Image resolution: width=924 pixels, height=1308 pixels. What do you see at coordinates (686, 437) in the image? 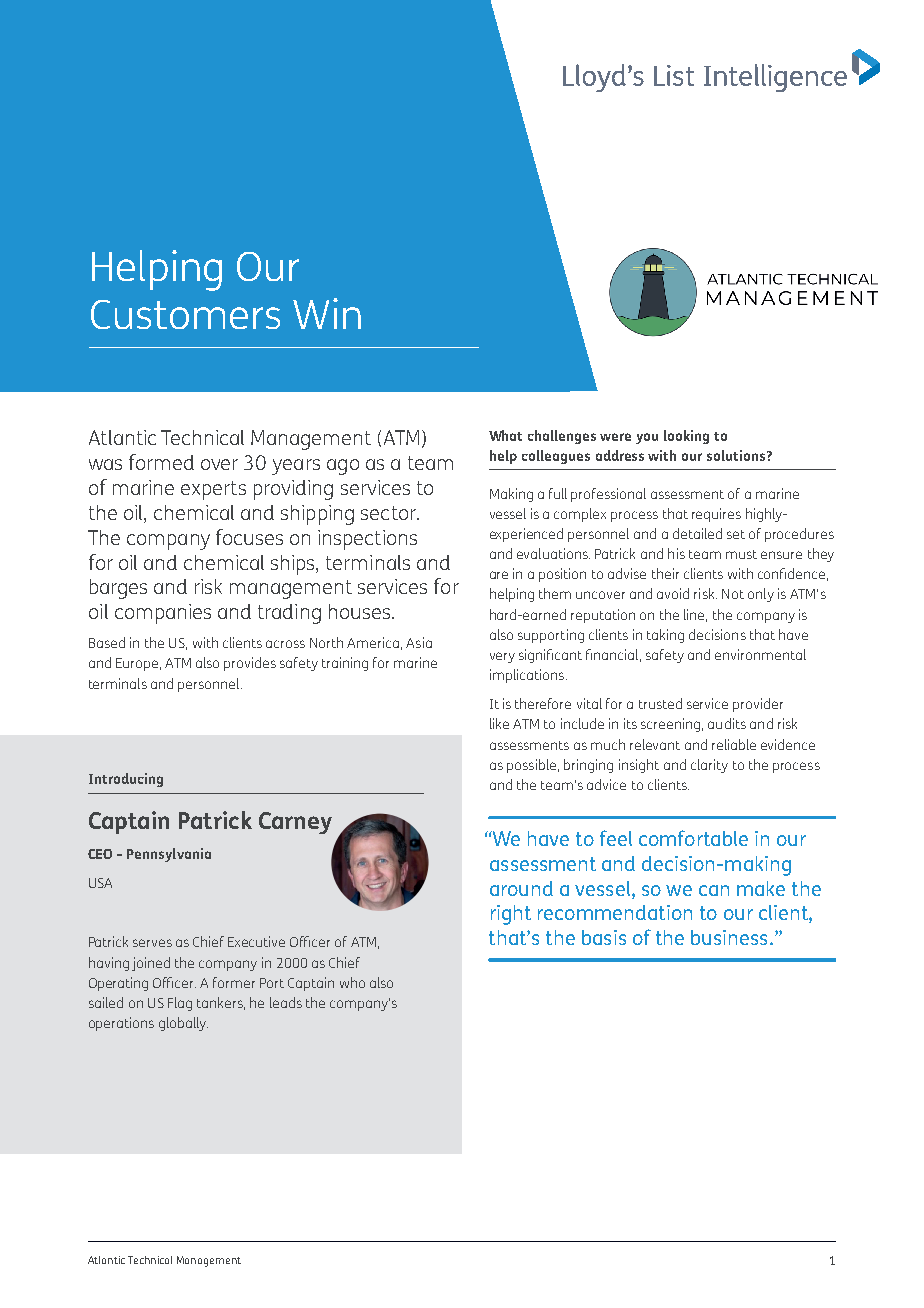
I see `looking` at bounding box center [686, 437].
